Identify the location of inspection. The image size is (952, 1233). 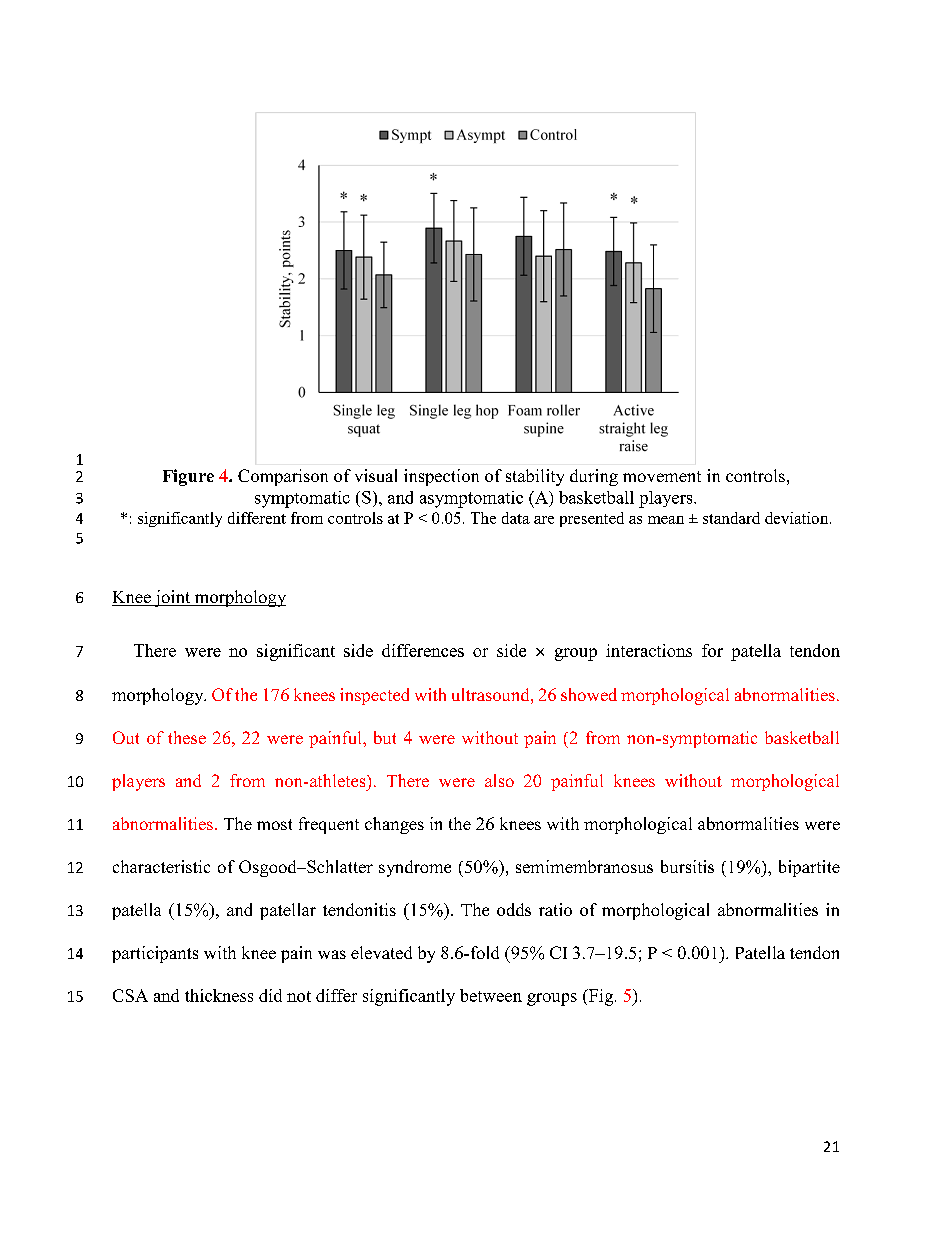
(441, 477).
